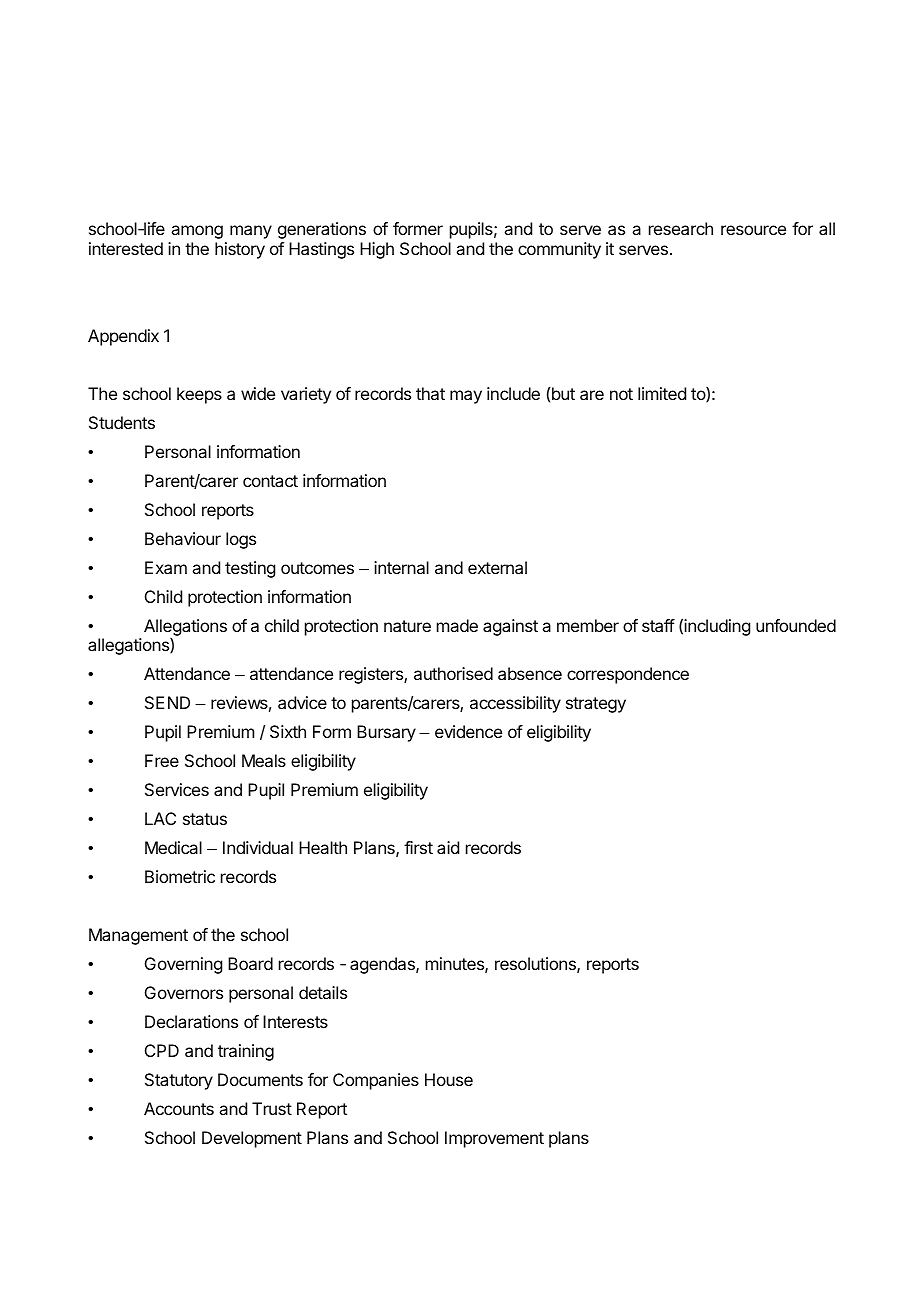 The width and height of the document is (924, 1307). Describe the element at coordinates (681, 228) in the document. I see `research` at that location.
